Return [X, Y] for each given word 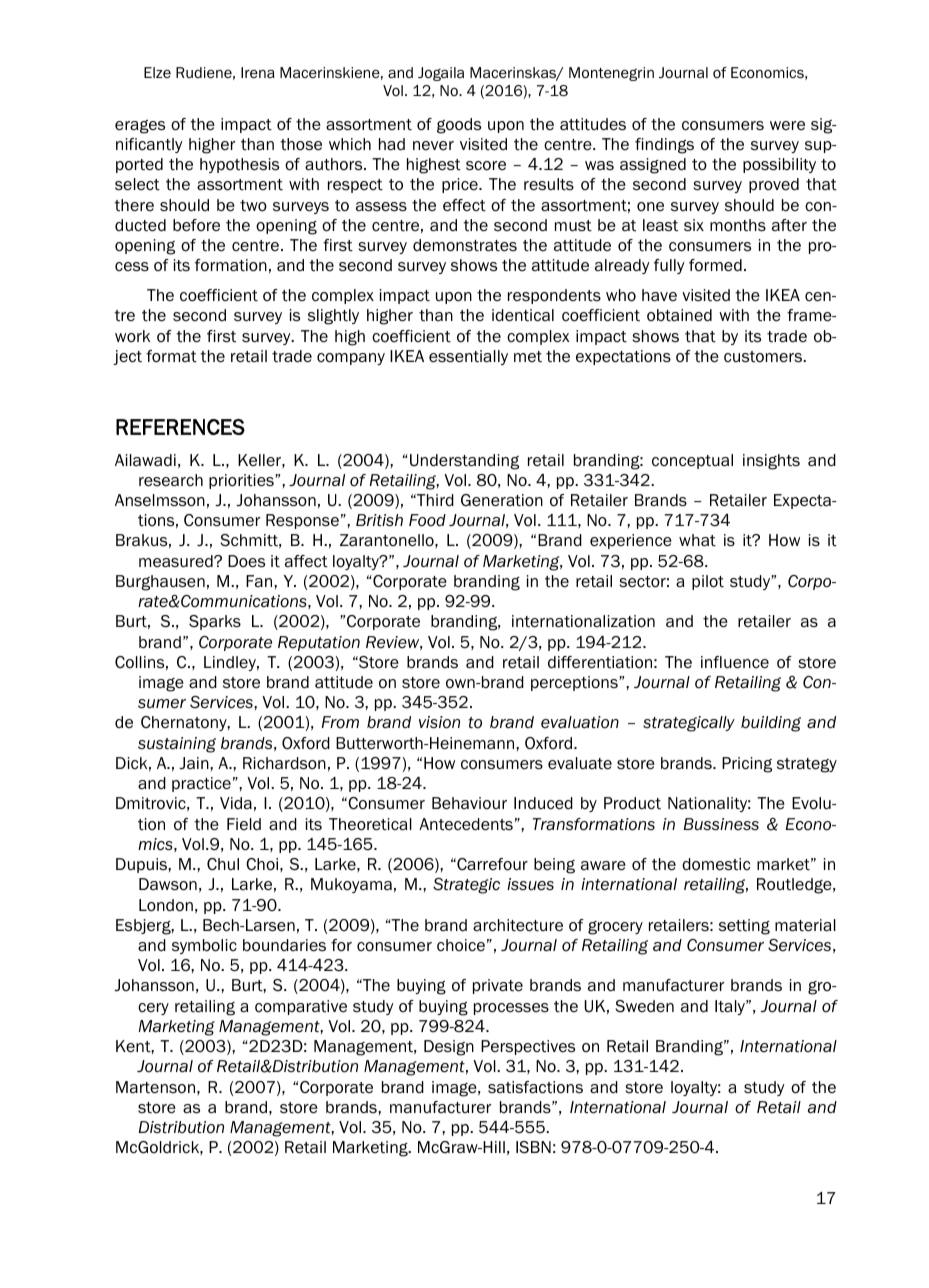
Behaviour [469, 803]
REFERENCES [180, 427]
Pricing [747, 765]
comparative [301, 1007]
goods [459, 126]
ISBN [533, 1147]
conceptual [692, 461]
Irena [258, 72]
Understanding [464, 462]
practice [201, 784]
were [787, 126]
